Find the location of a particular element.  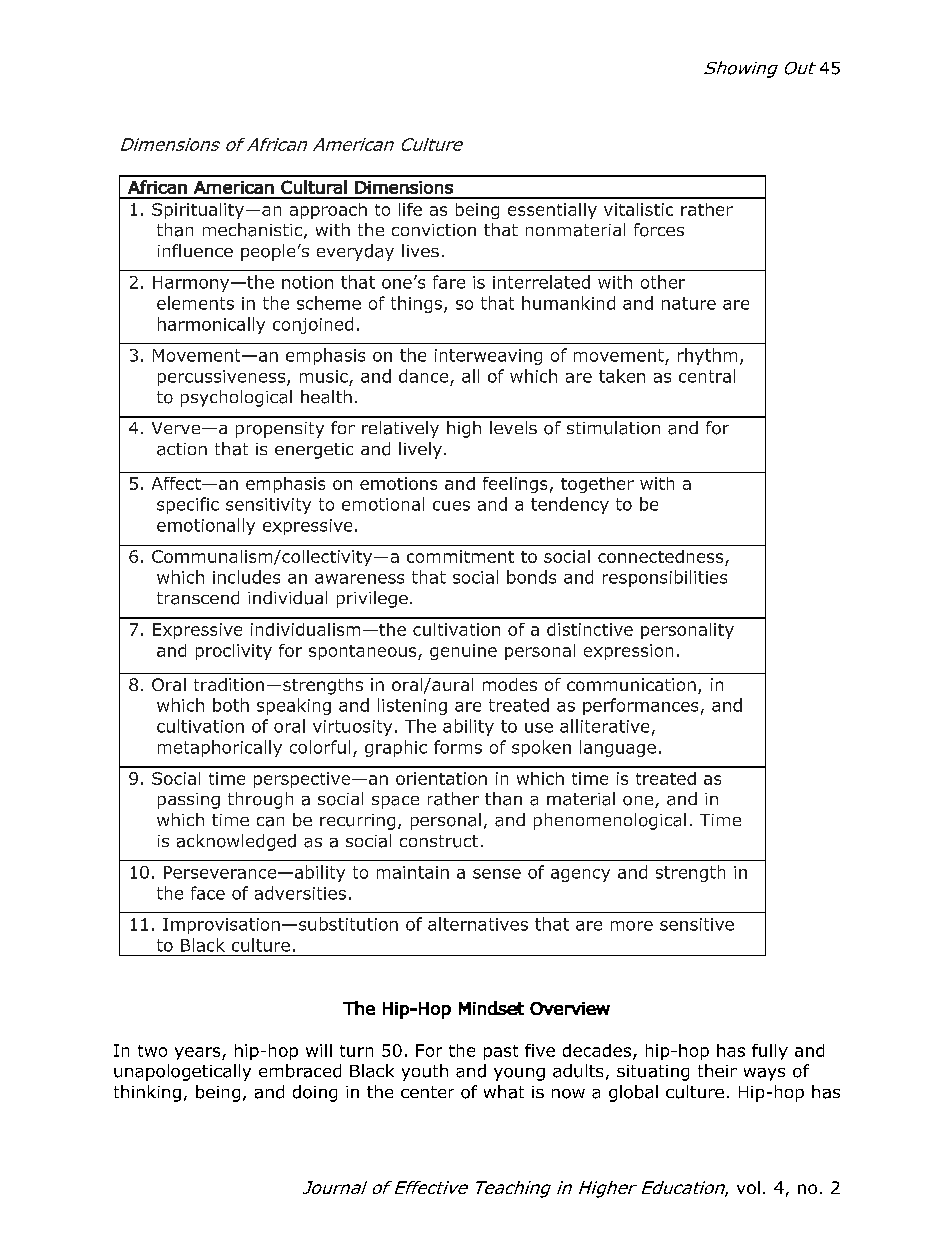

listening is located at coordinates (412, 706).
